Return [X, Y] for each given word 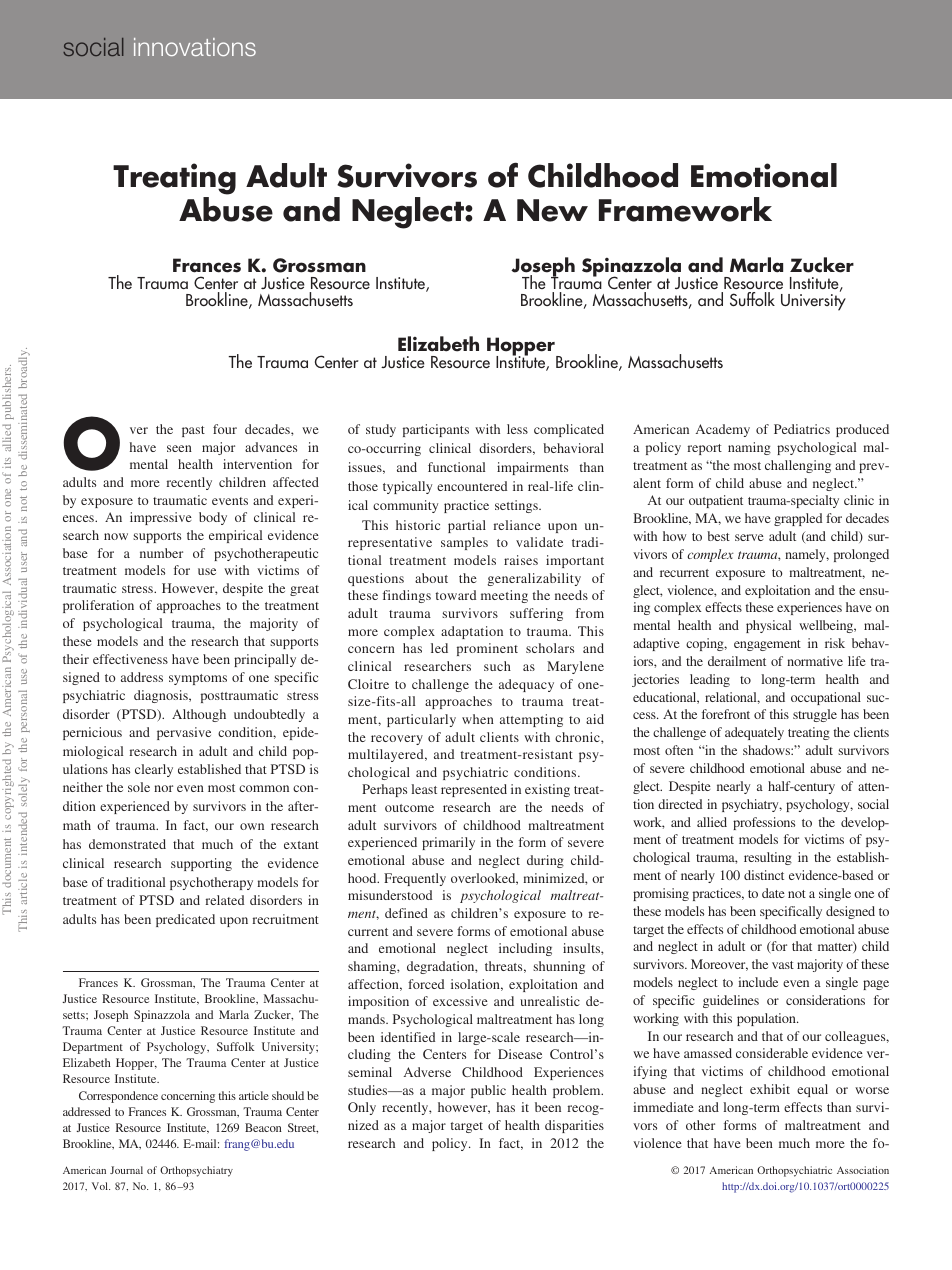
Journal [126, 1170]
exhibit [770, 1089]
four [225, 429]
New [552, 210]
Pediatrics [802, 429]
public [488, 1091]
